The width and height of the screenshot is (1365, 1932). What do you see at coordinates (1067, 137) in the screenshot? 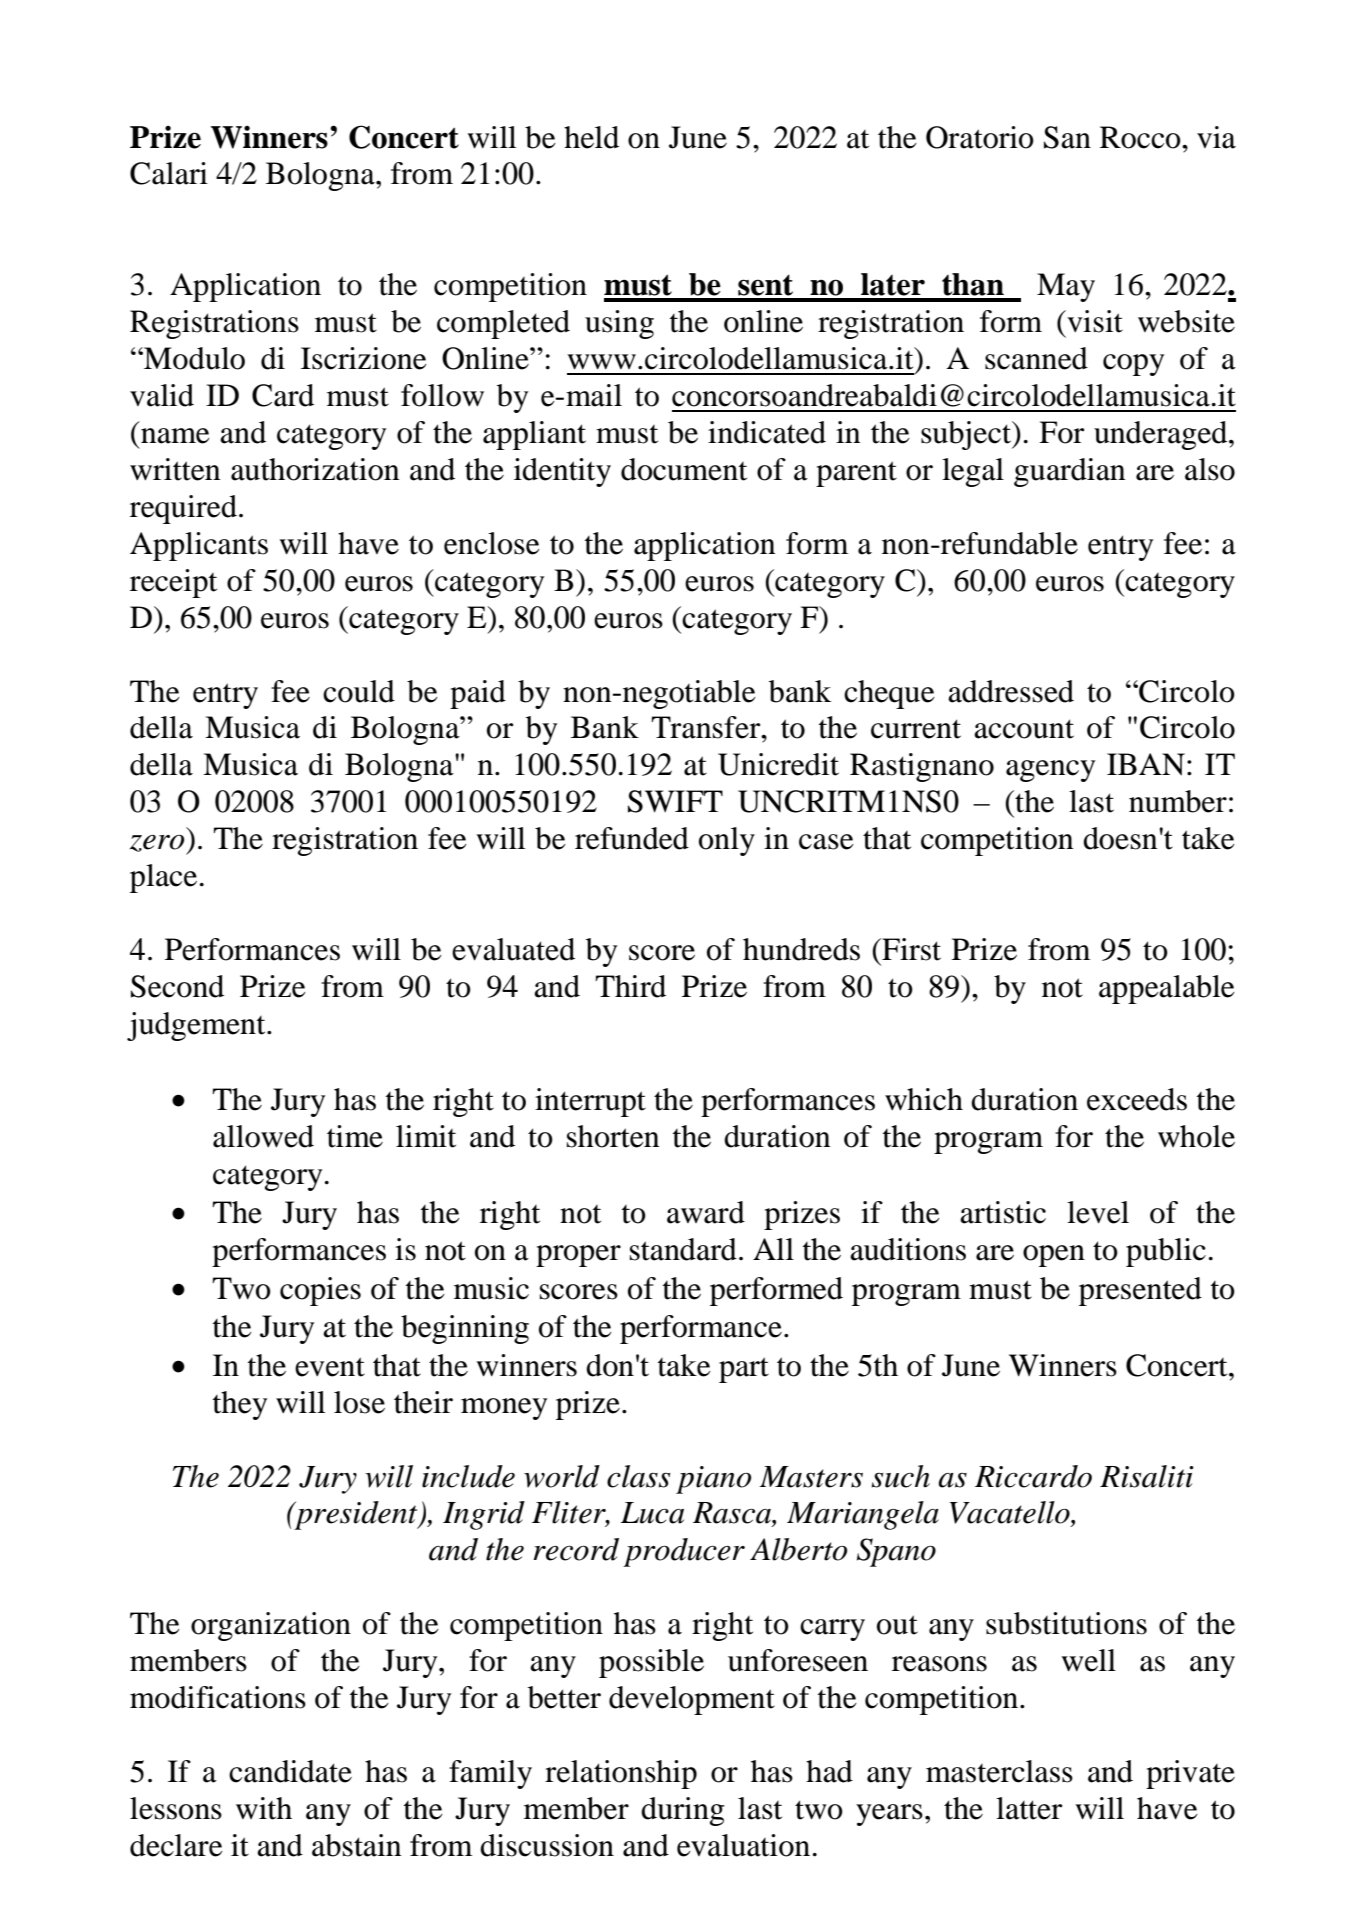
I see `San` at bounding box center [1067, 137].
